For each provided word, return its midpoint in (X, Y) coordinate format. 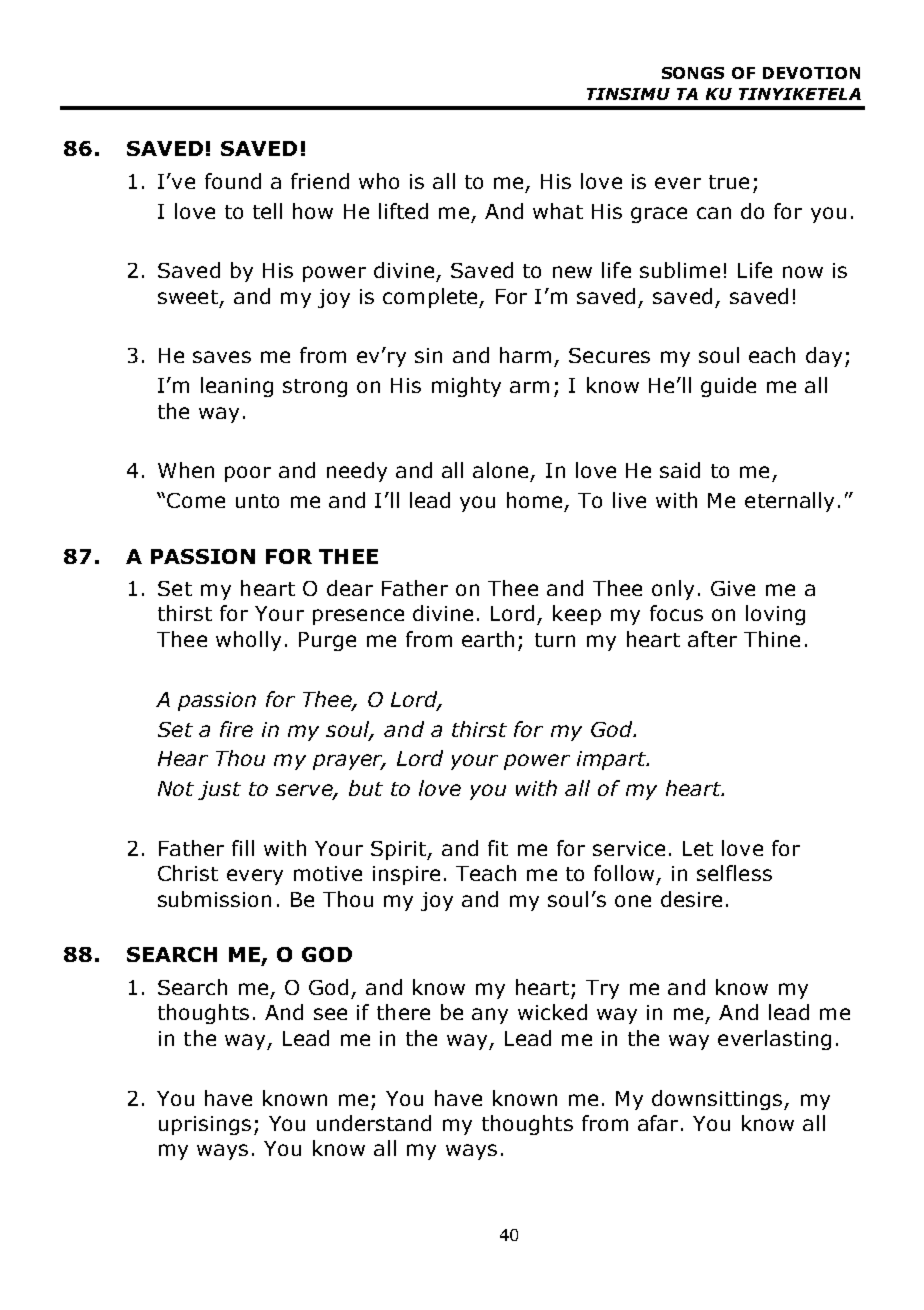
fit (498, 848)
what (558, 211)
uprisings (205, 1125)
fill (243, 848)
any (490, 1016)
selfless (734, 873)
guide (728, 387)
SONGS (693, 73)
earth (488, 639)
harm (525, 355)
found (233, 181)
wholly (248, 641)
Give (733, 588)
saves (222, 357)
